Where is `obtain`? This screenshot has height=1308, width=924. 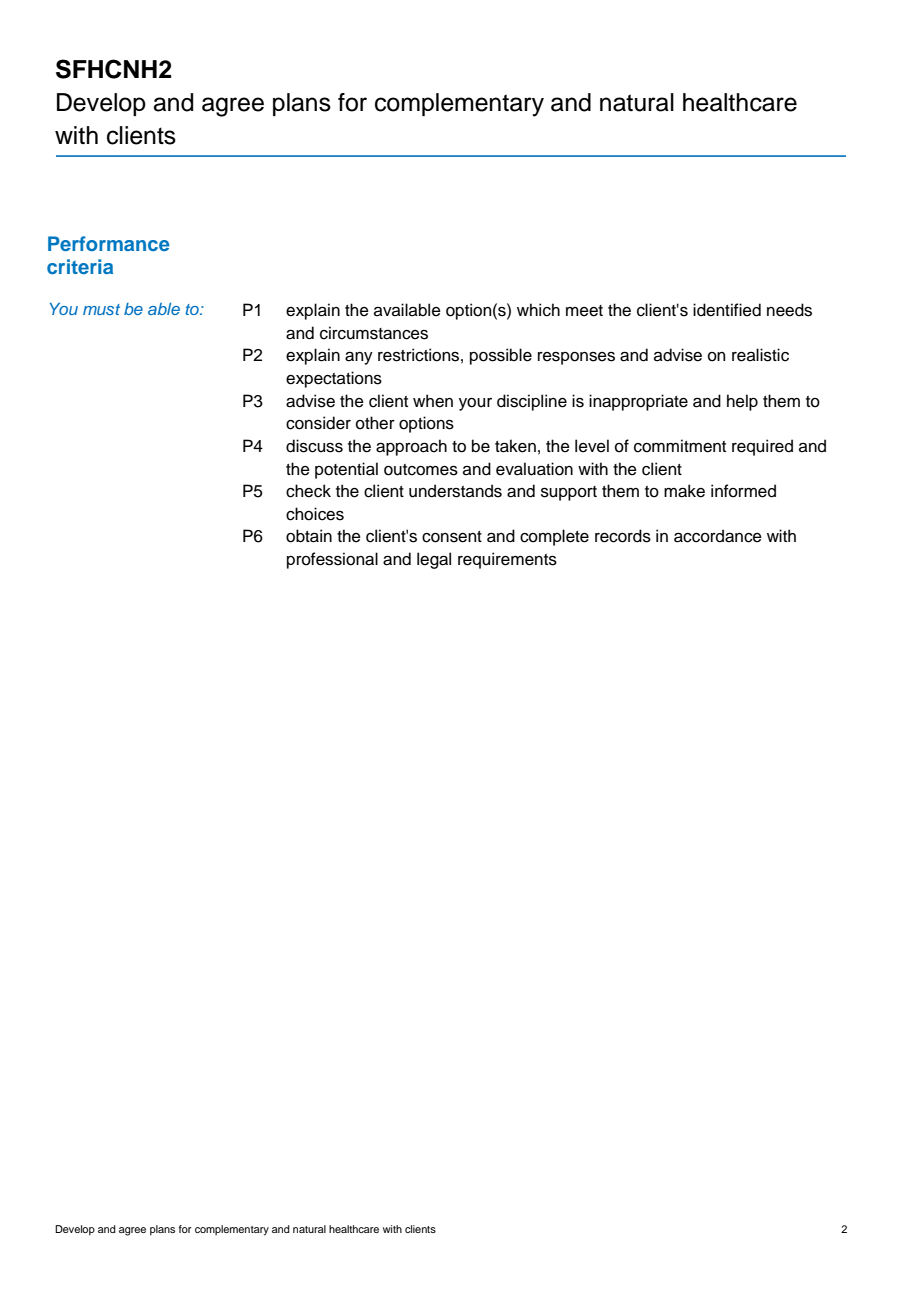
obtain is located at coordinates (309, 536).
